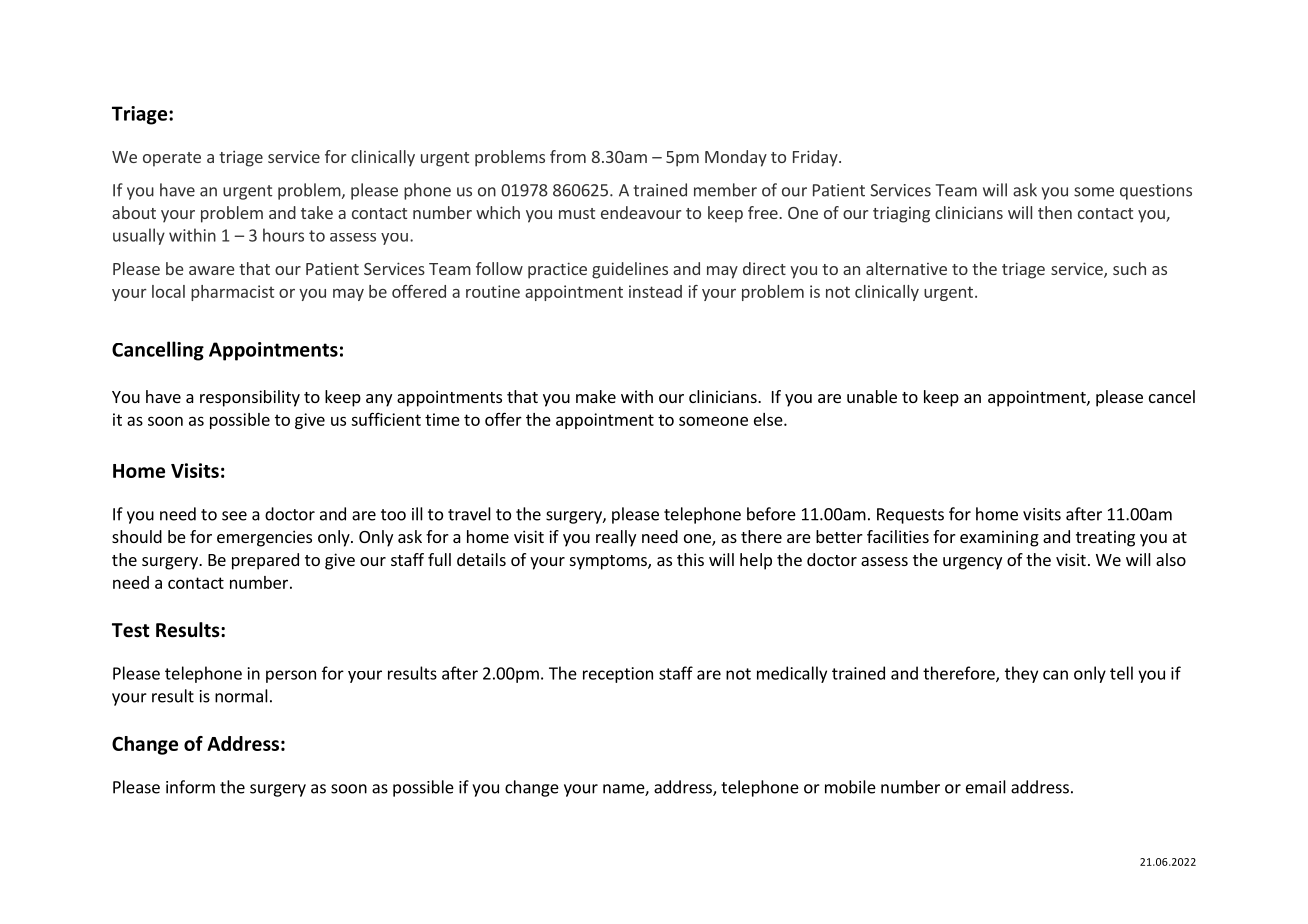 Image resolution: width=1308 pixels, height=924 pixels. Describe the element at coordinates (725, 190) in the screenshot. I see `member` at that location.
